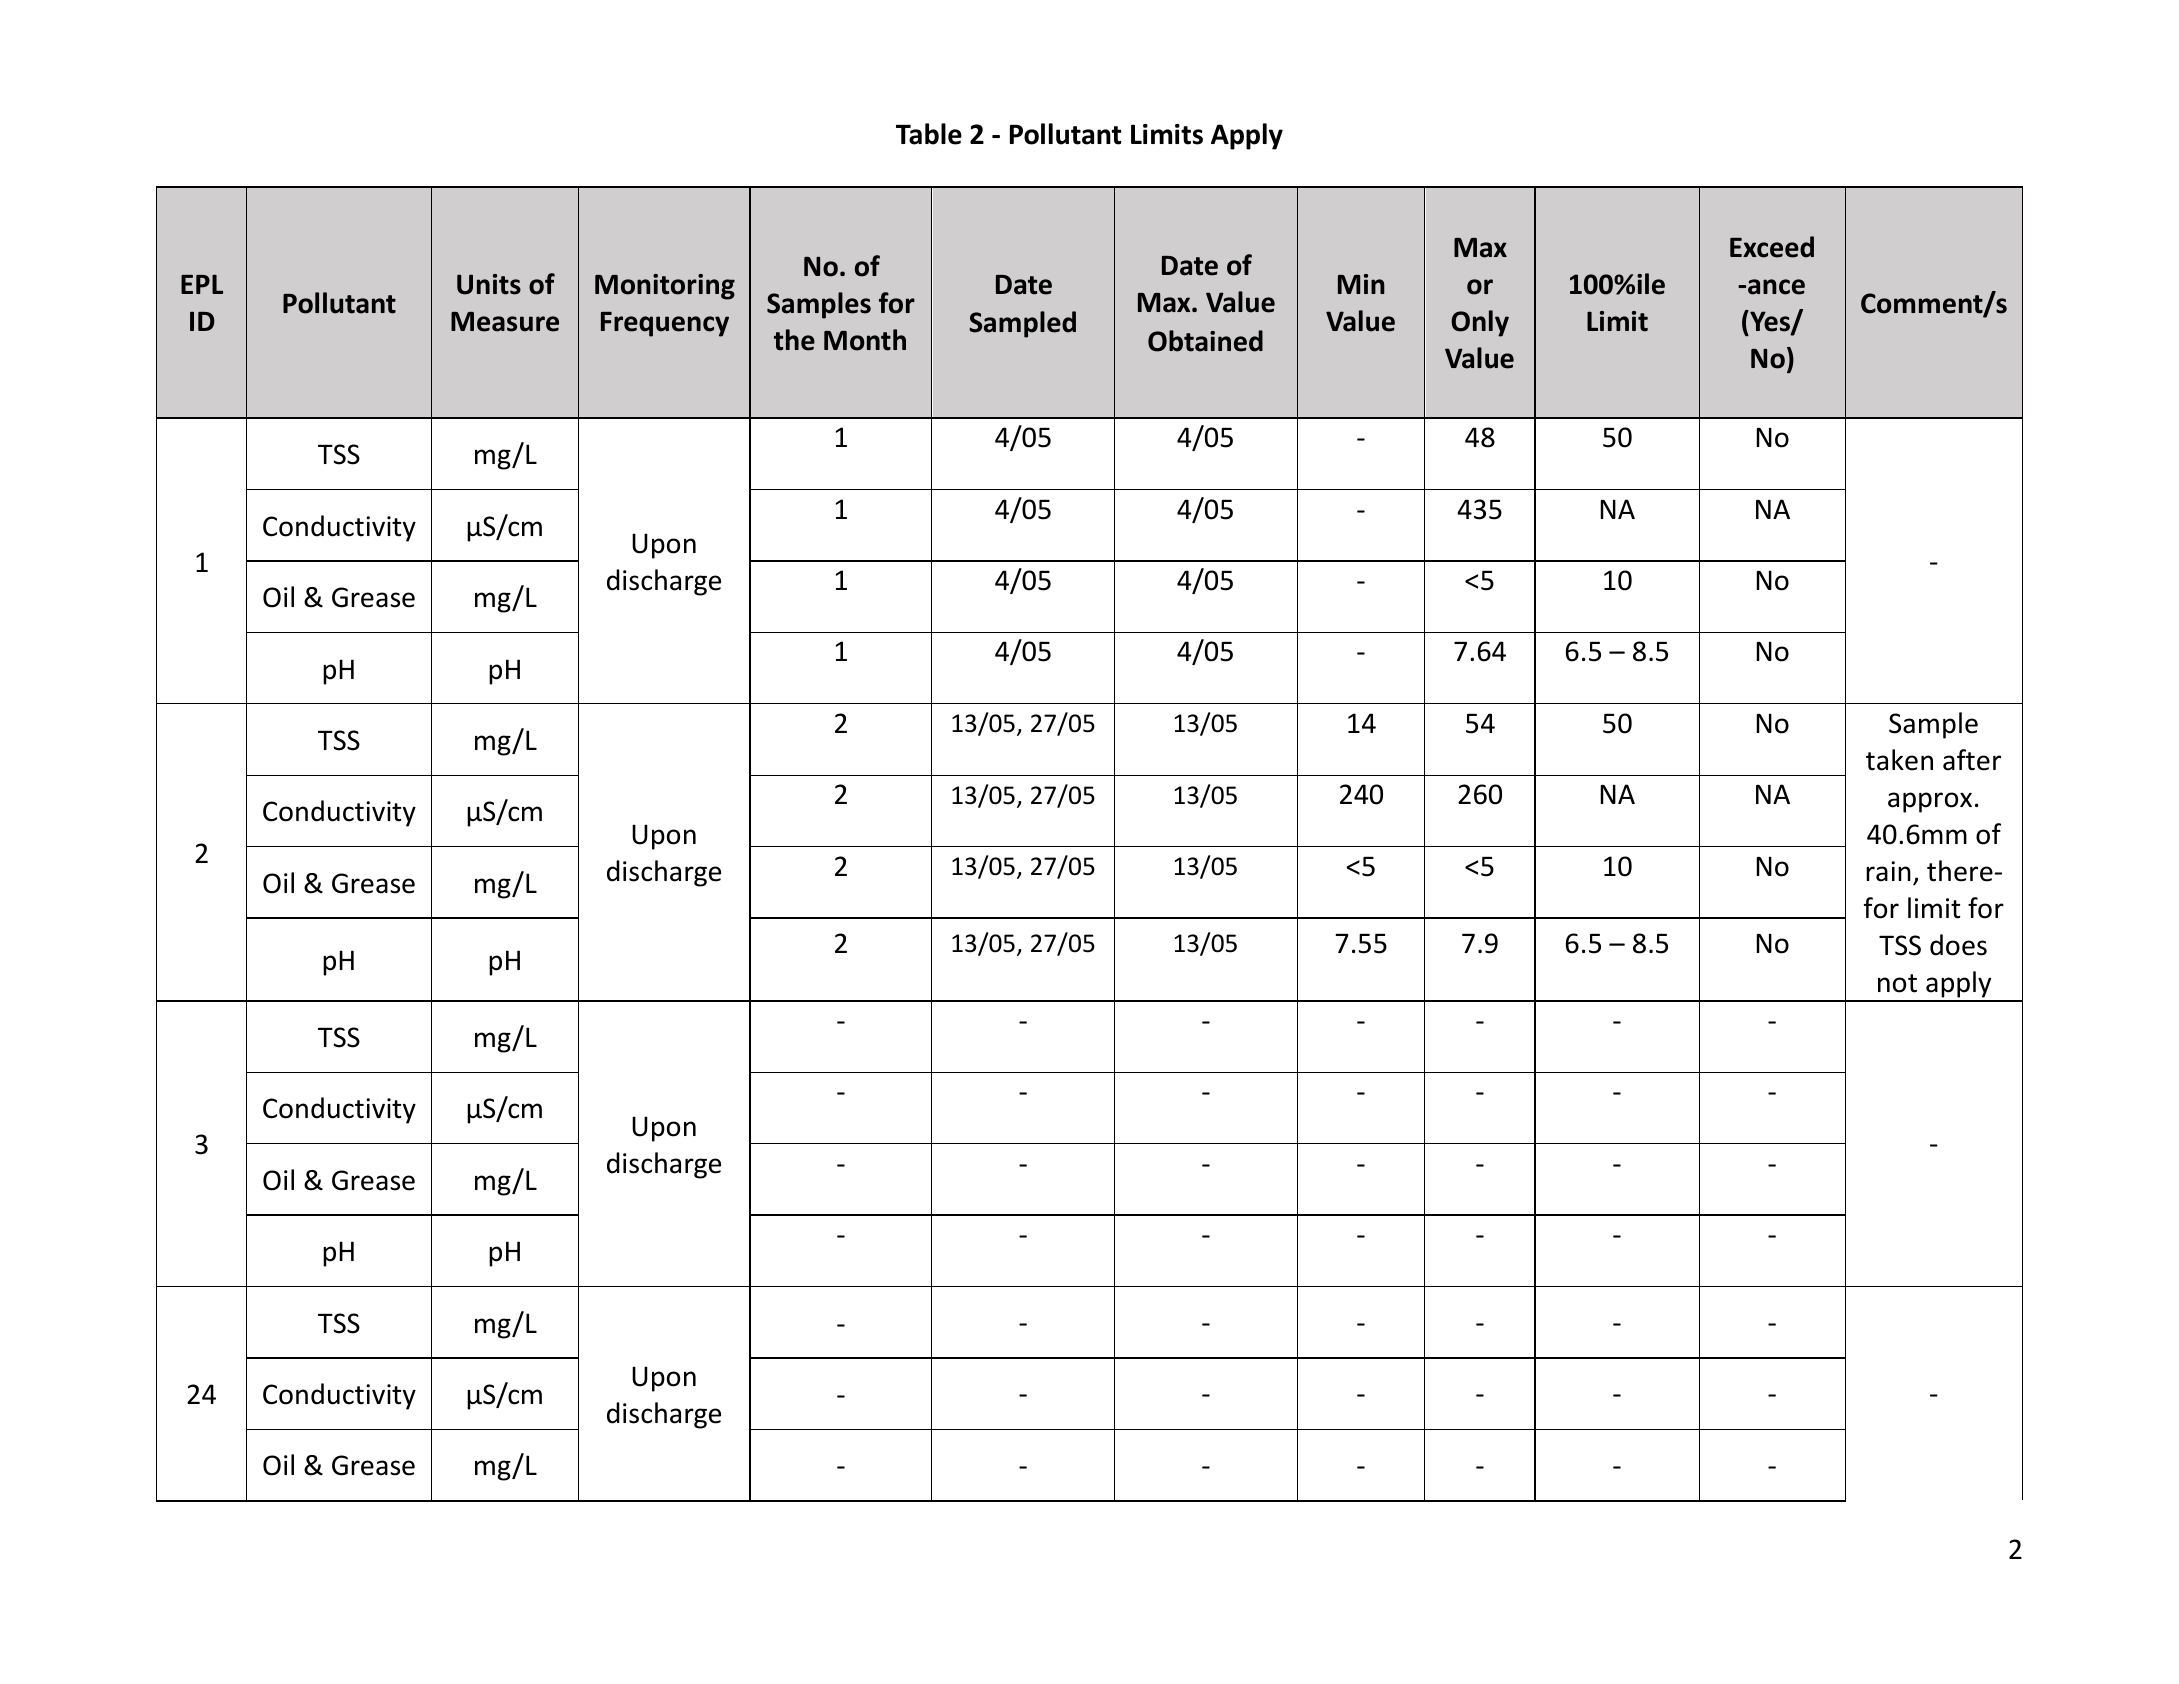  What do you see at coordinates (865, 340) in the screenshot?
I see `Month` at bounding box center [865, 340].
